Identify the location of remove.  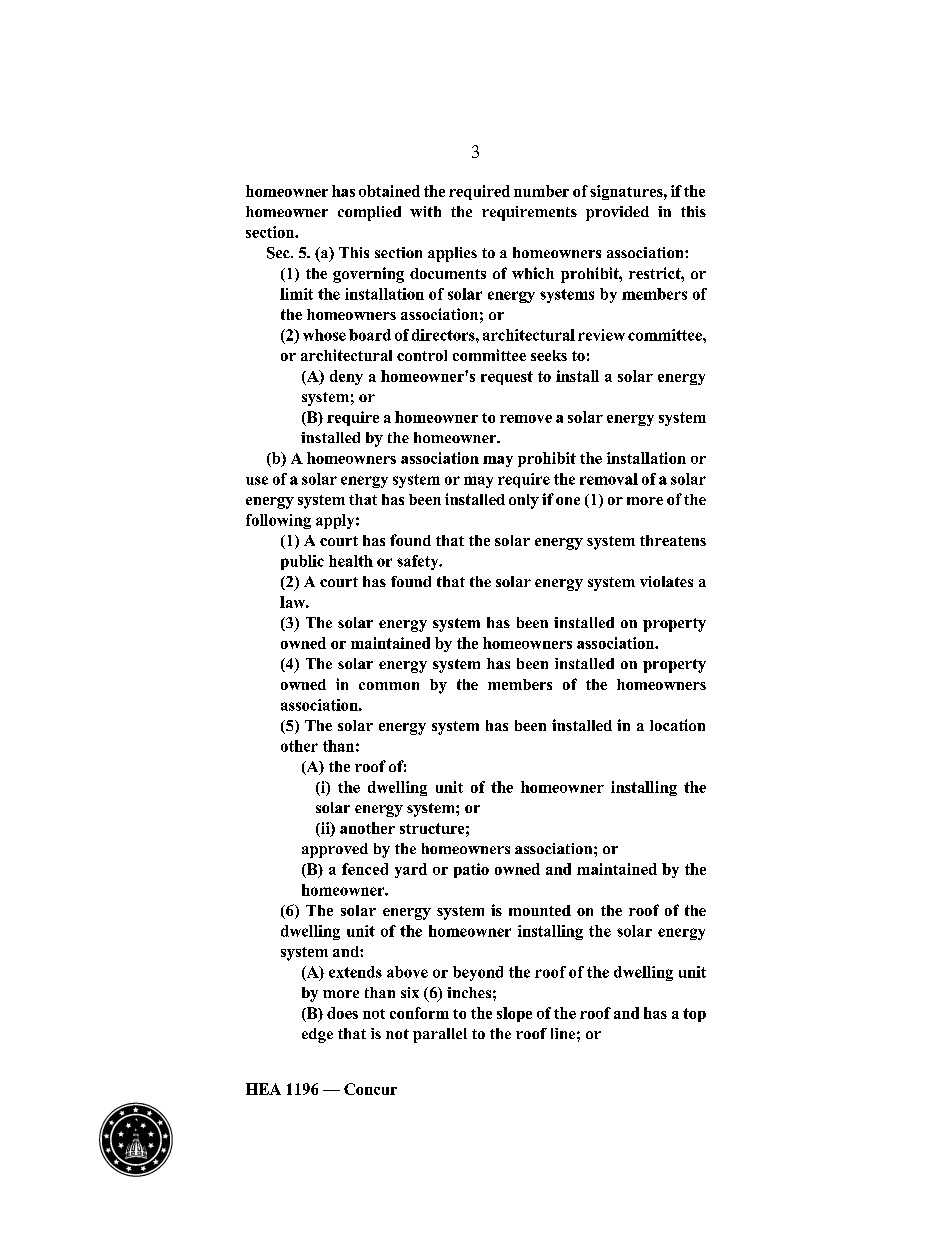
(526, 419).
